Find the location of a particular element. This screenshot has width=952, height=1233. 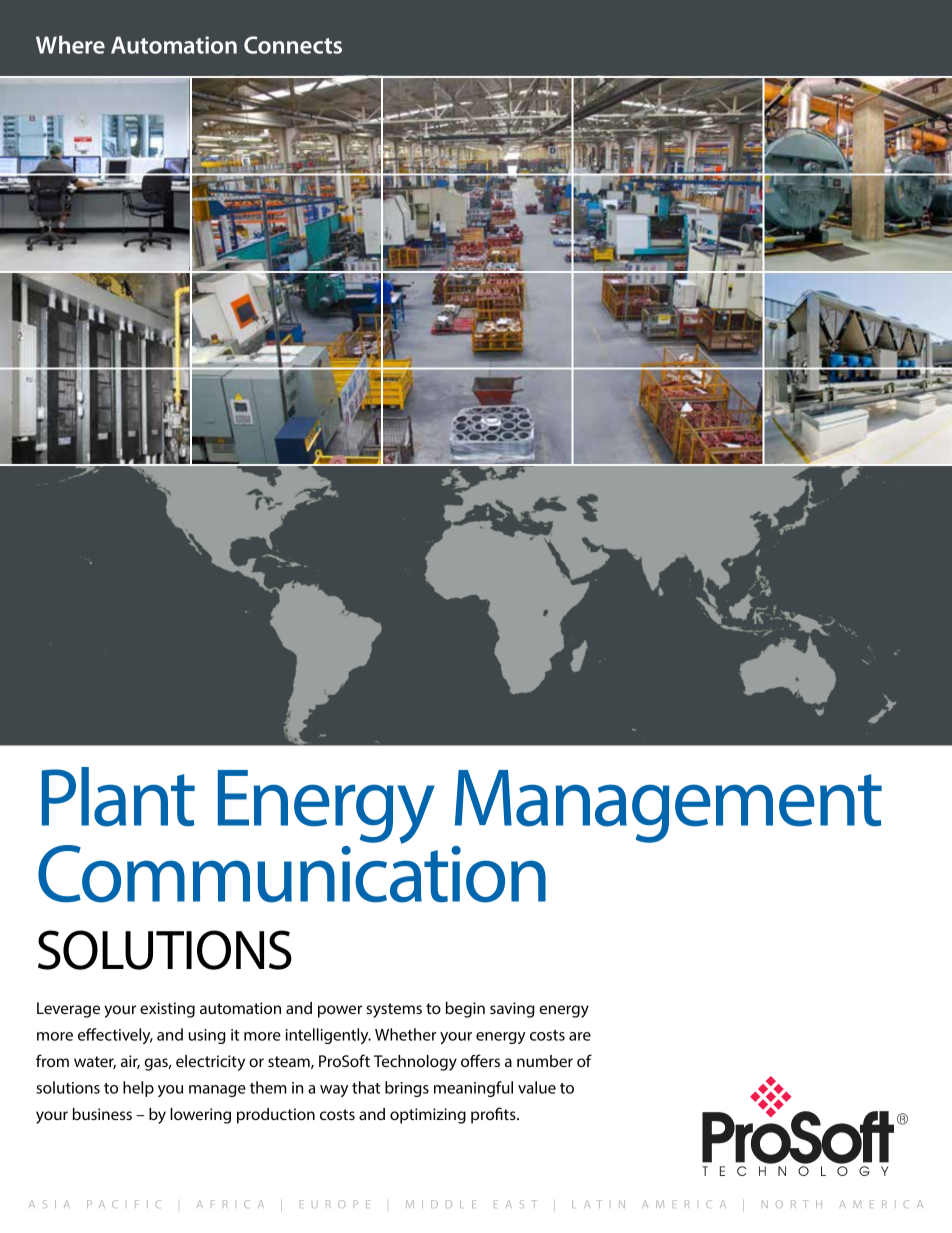

help is located at coordinates (138, 1089).
